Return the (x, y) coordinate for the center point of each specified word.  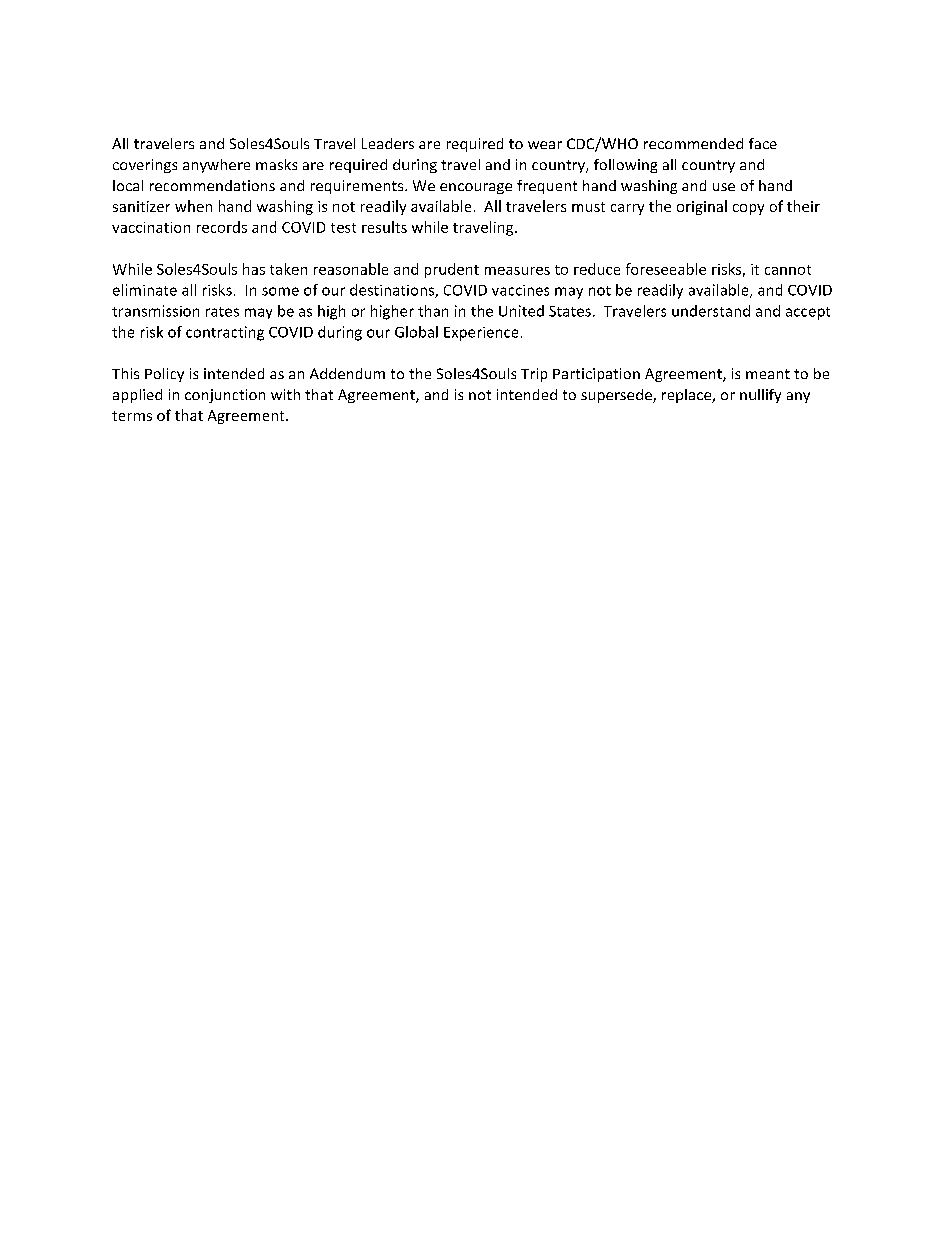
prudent (452, 270)
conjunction (225, 396)
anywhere (216, 166)
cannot (788, 270)
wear (545, 145)
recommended (693, 143)
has (254, 269)
